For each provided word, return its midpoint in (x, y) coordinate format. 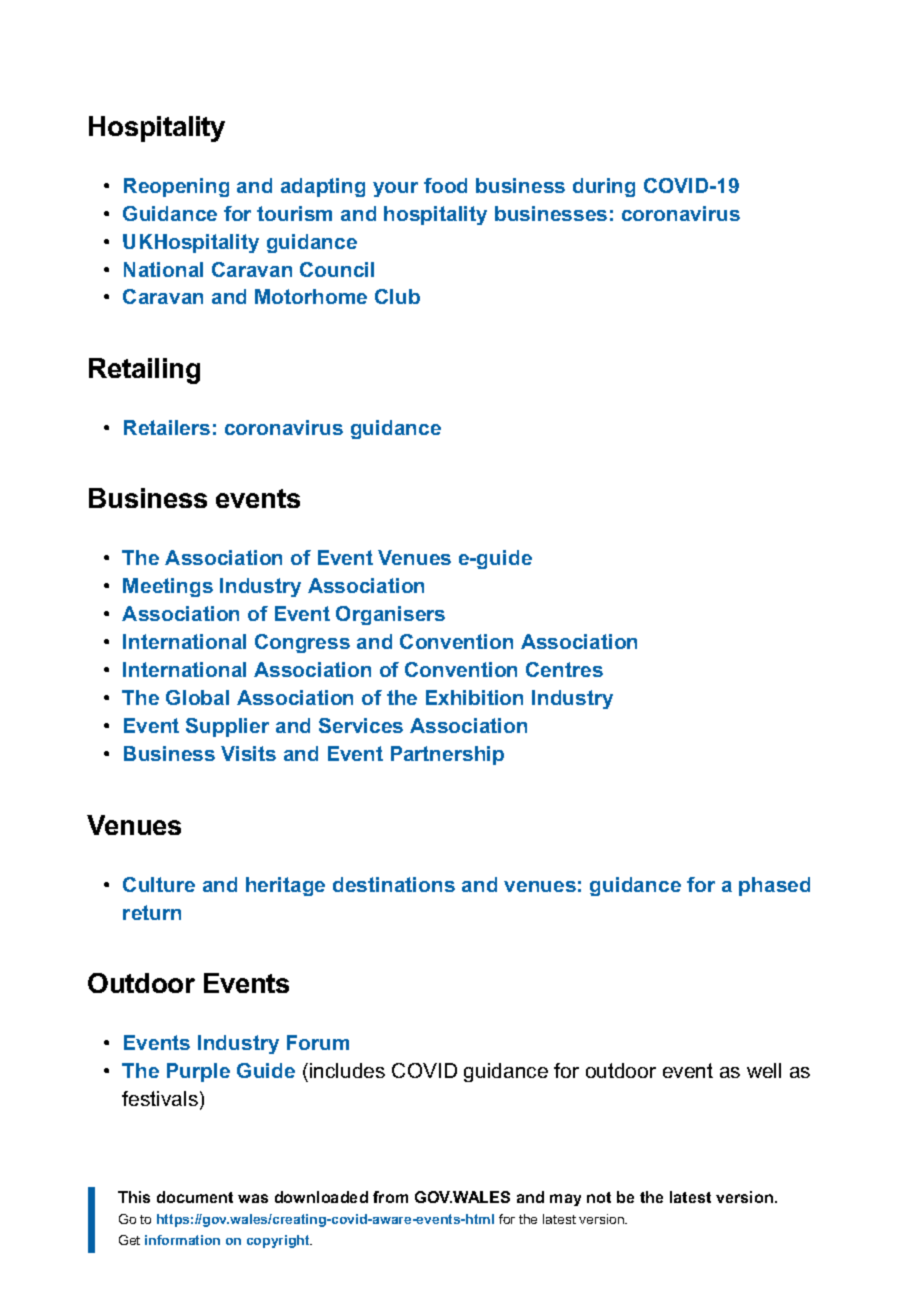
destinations (394, 884)
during (604, 187)
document (195, 1197)
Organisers (390, 615)
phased (774, 886)
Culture (159, 884)
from (390, 1197)
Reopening (176, 187)
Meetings (168, 587)
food (445, 185)
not (599, 1197)
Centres (564, 669)
